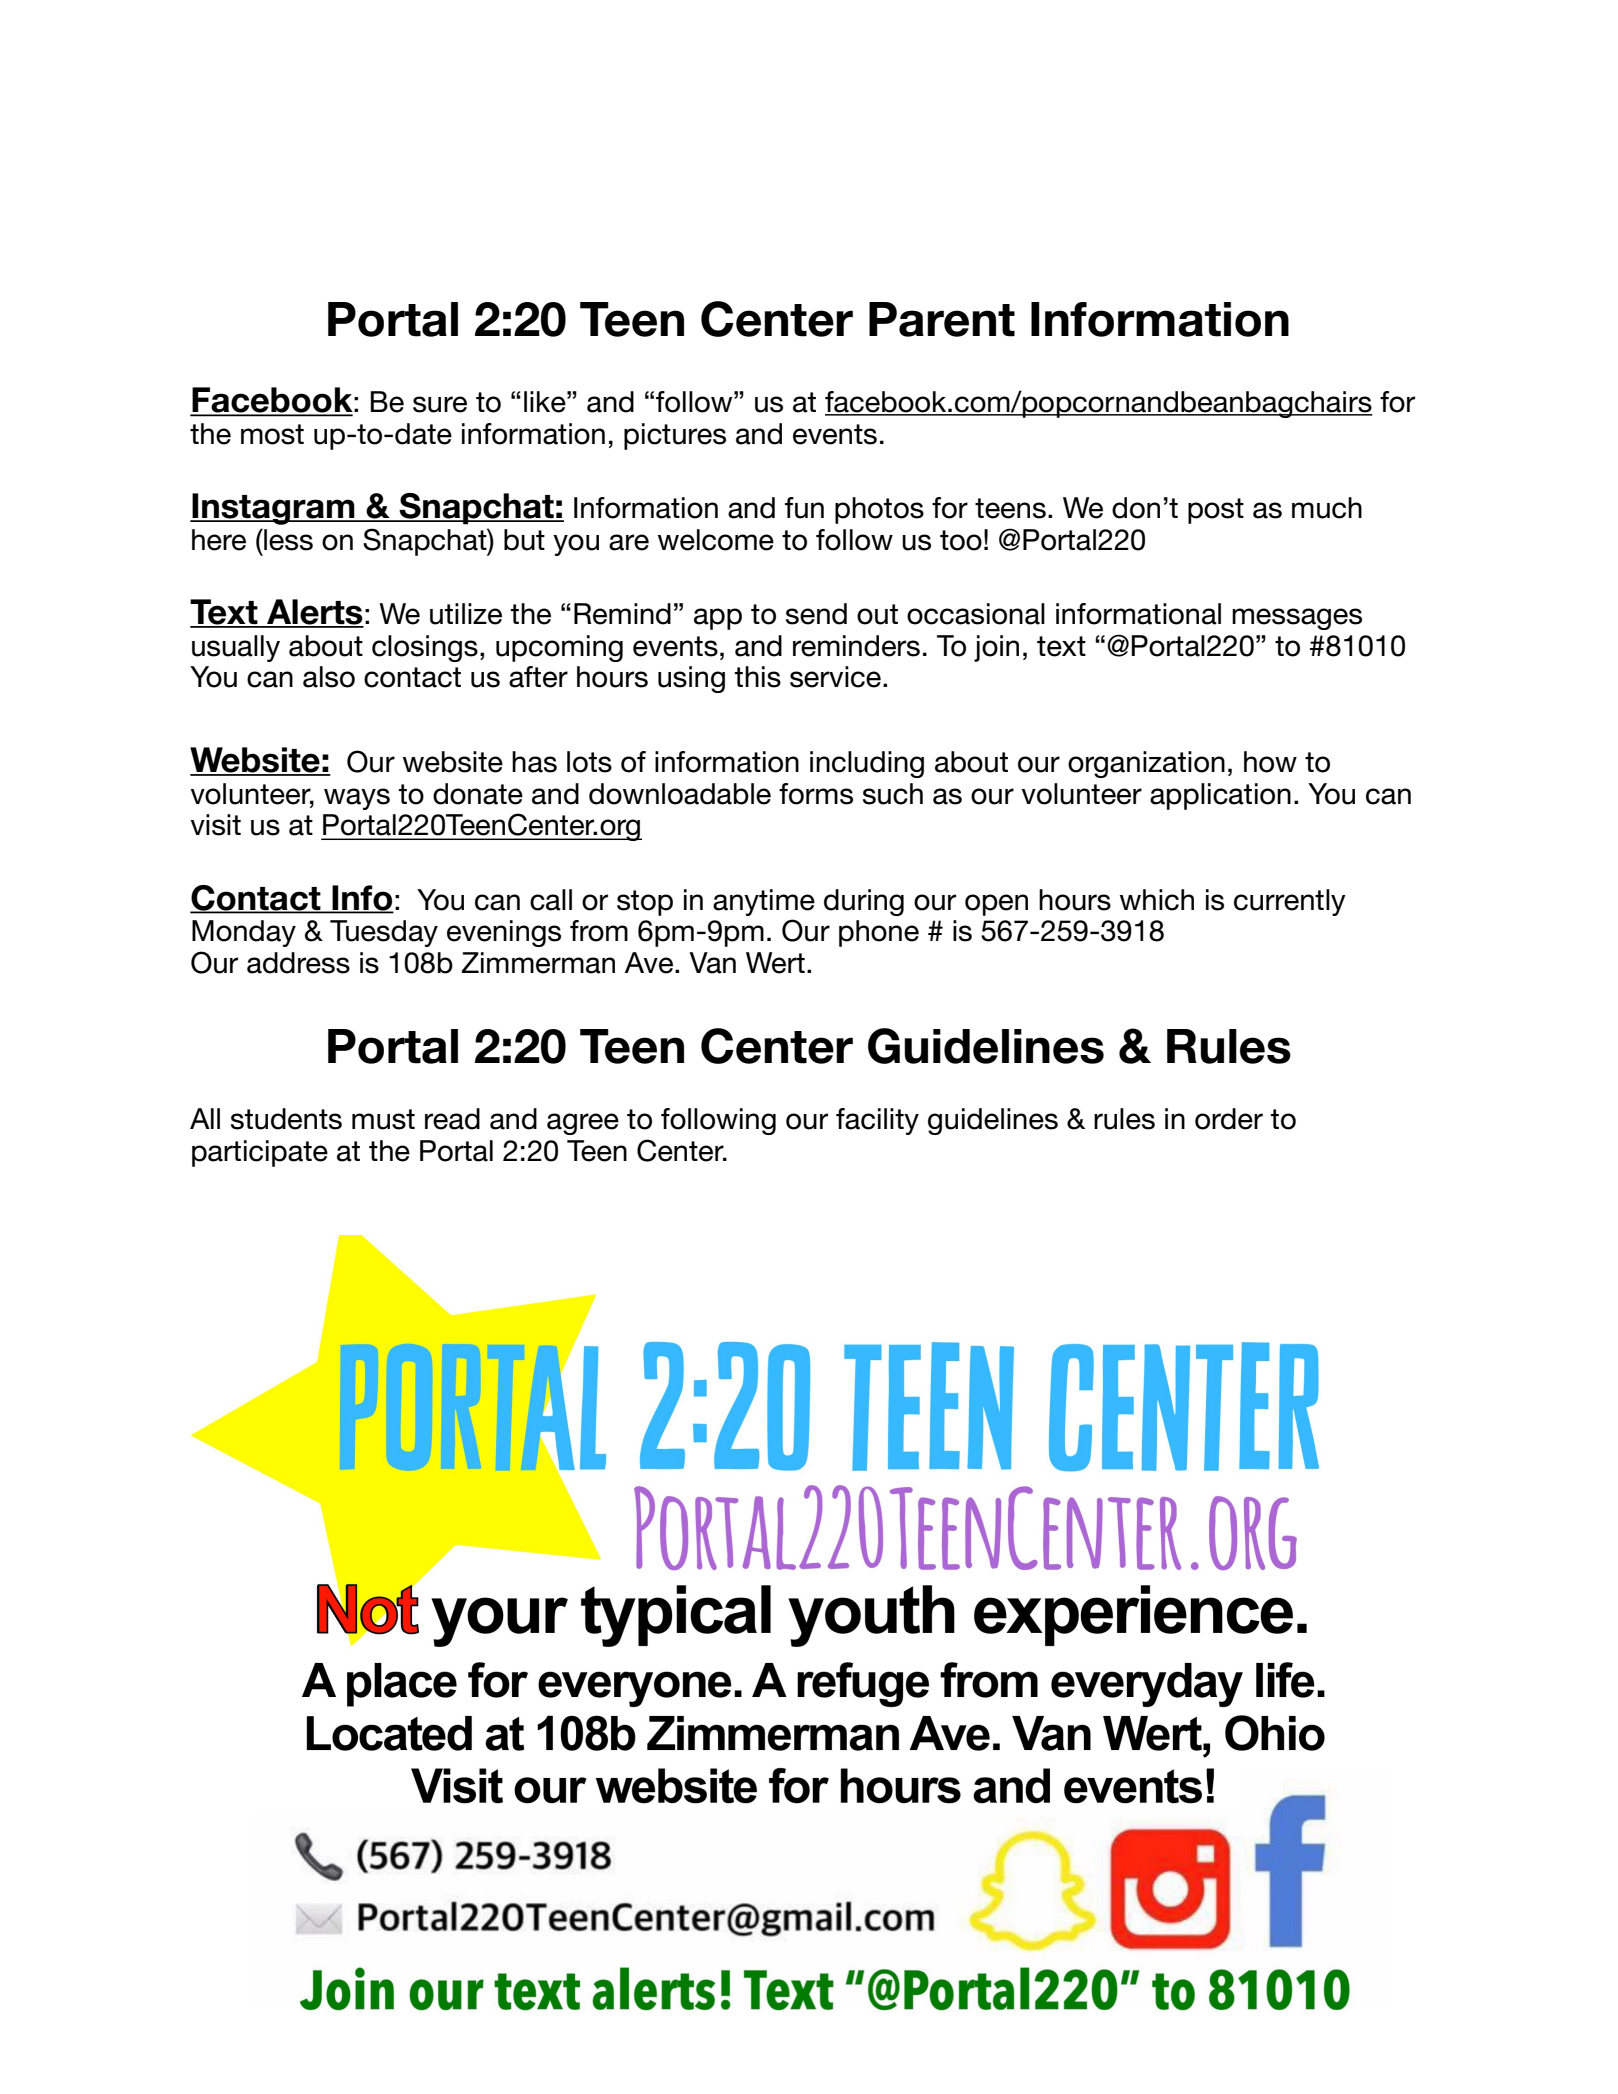  What do you see at coordinates (383, 1119) in the screenshot?
I see `must` at bounding box center [383, 1119].
